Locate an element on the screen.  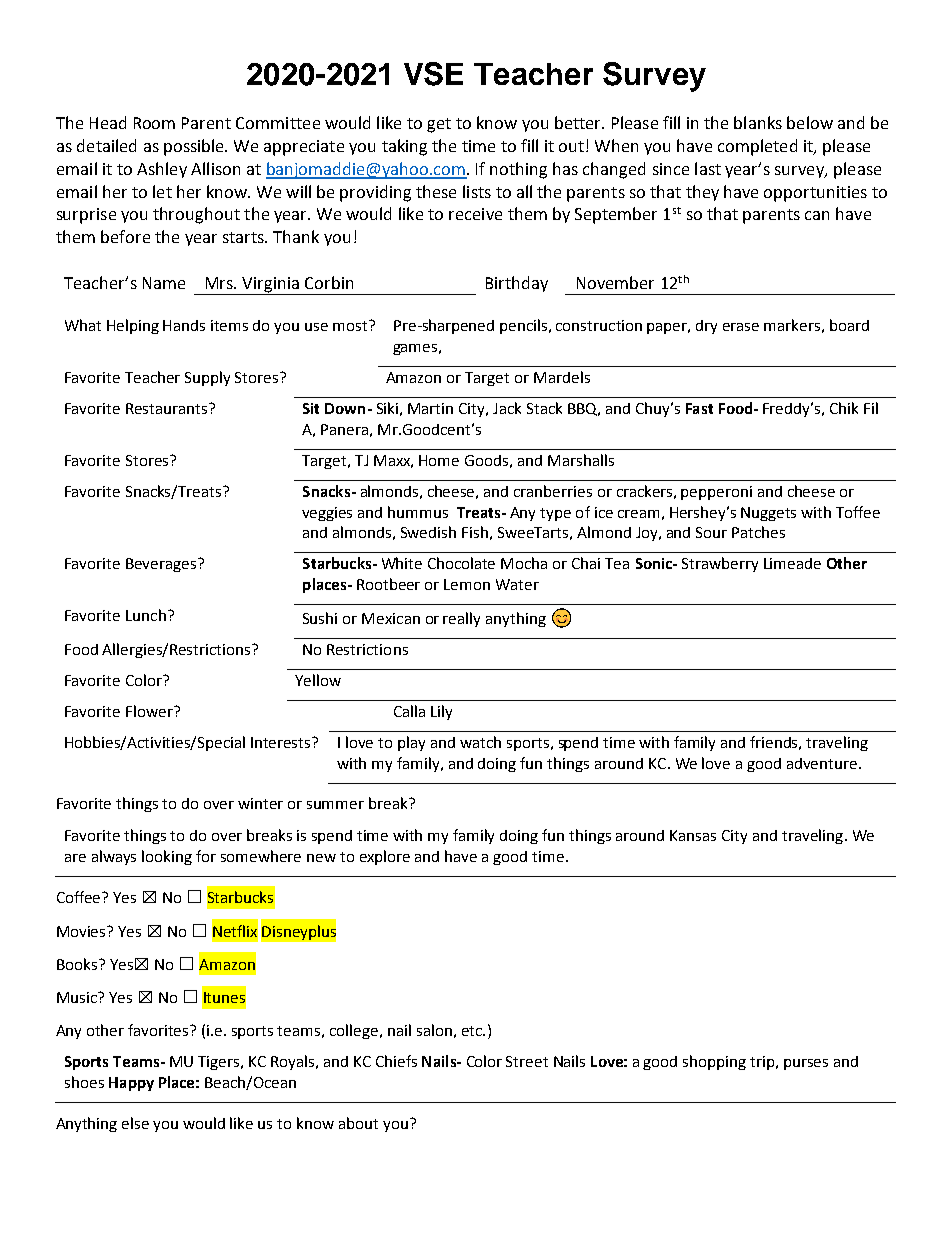
watch is located at coordinates (480, 742).
